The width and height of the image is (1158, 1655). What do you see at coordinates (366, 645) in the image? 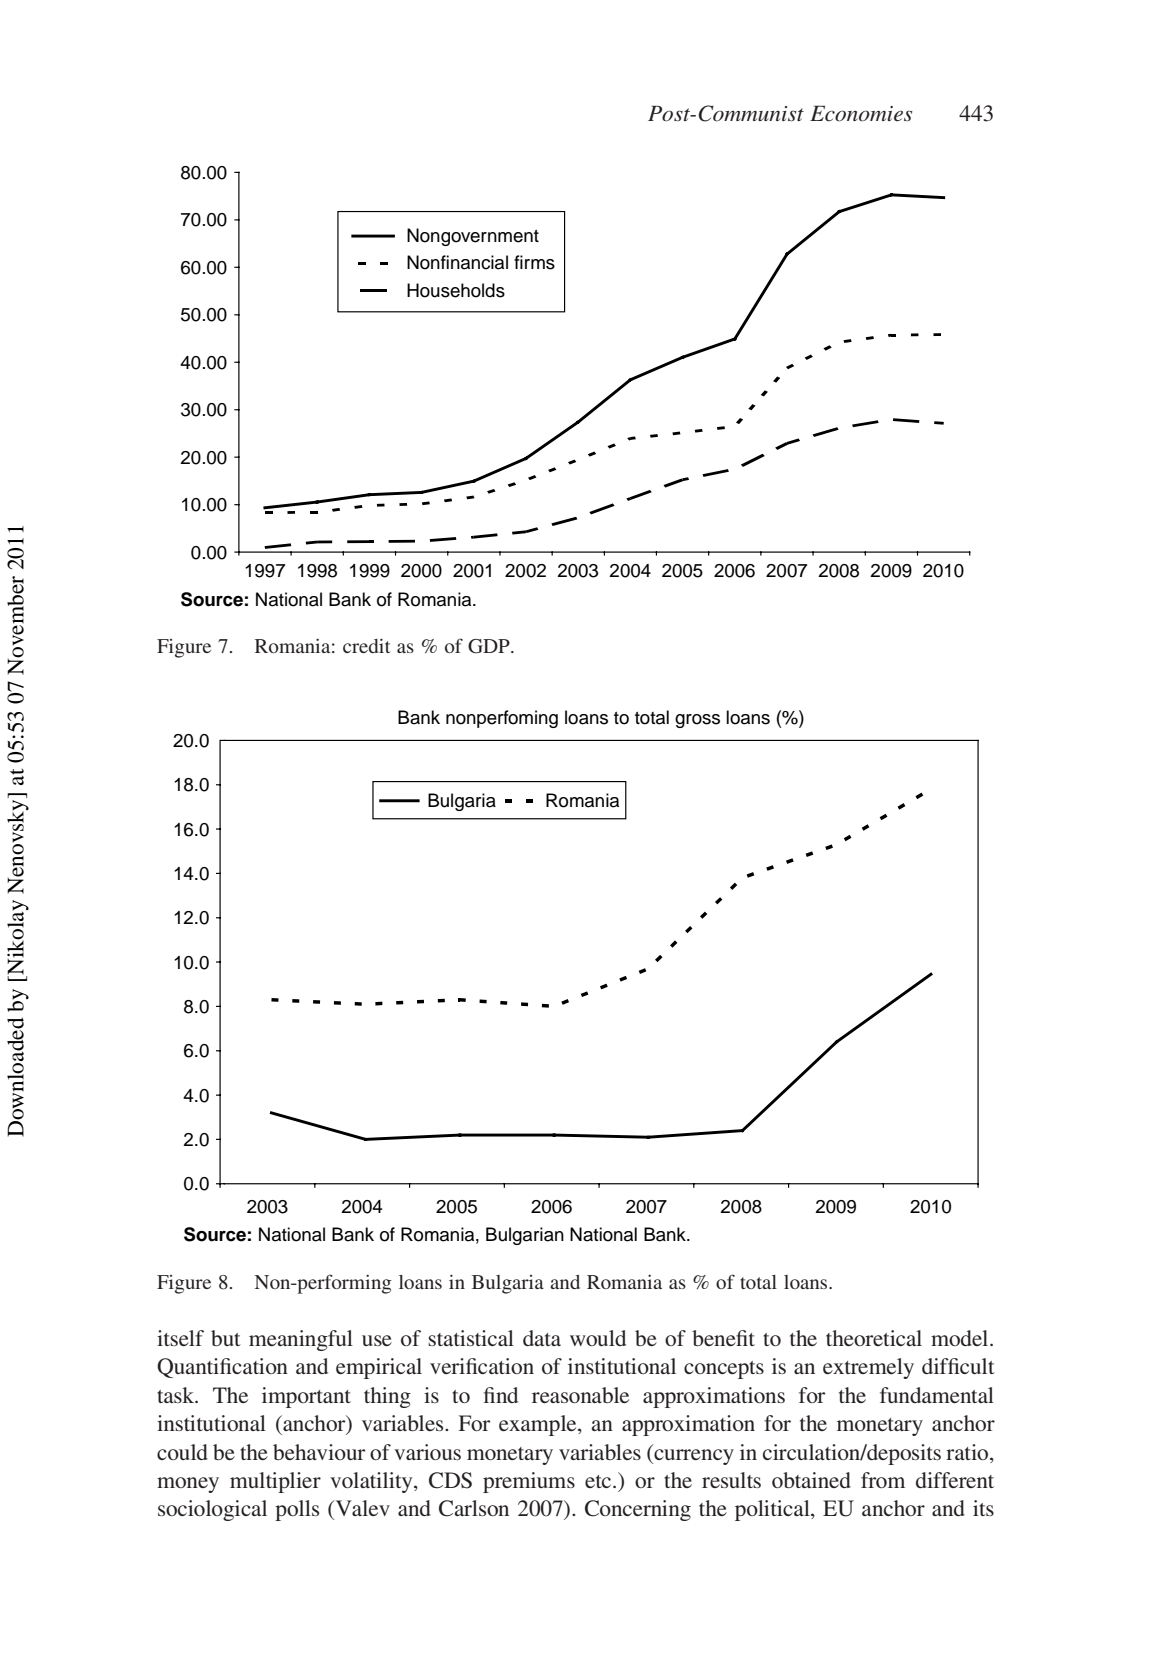
I see `credit` at bounding box center [366, 645].
